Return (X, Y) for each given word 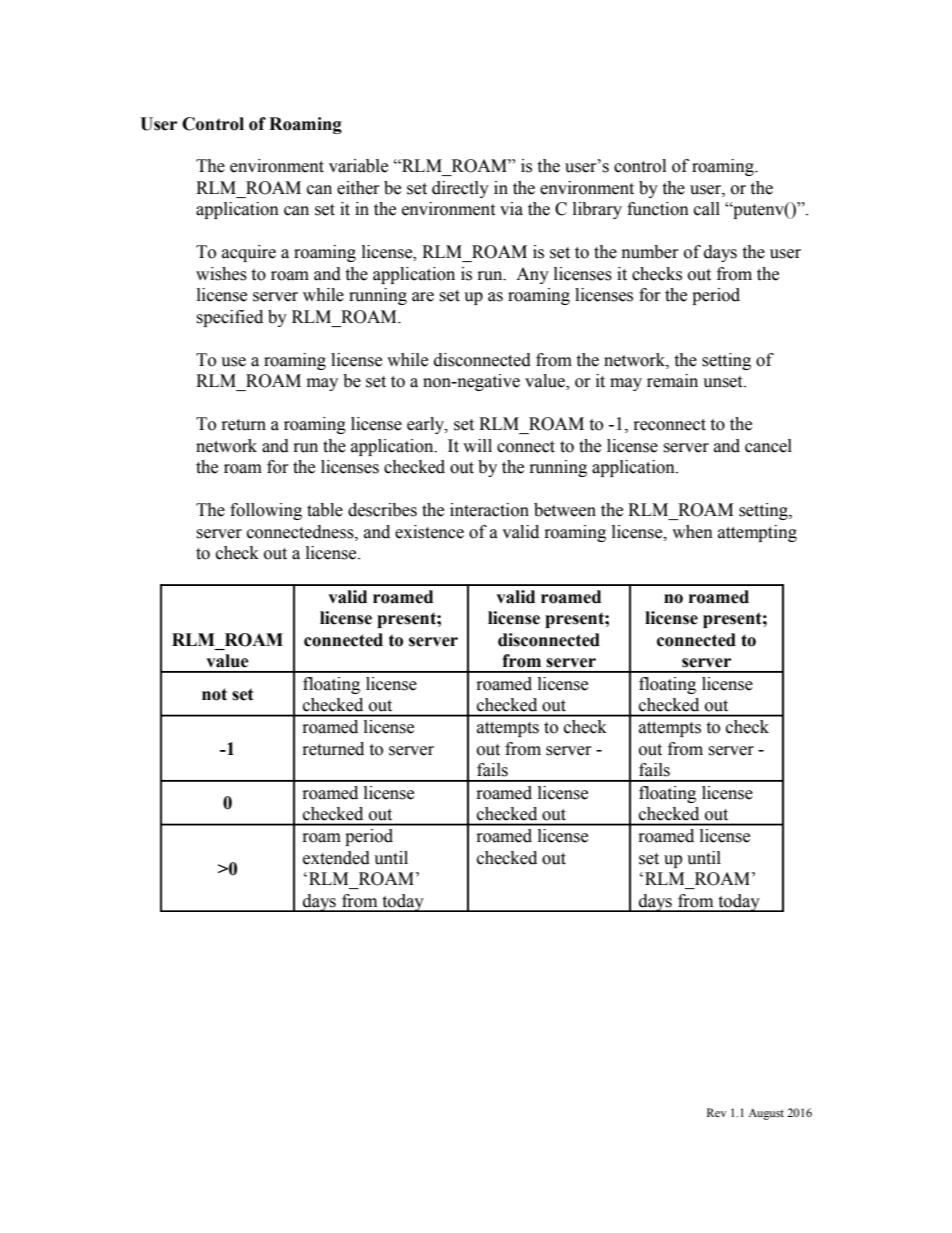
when (692, 532)
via (511, 209)
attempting (757, 533)
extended (336, 858)
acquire (249, 253)
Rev (716, 1112)
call (707, 209)
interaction (489, 510)
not (214, 694)
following (266, 511)
